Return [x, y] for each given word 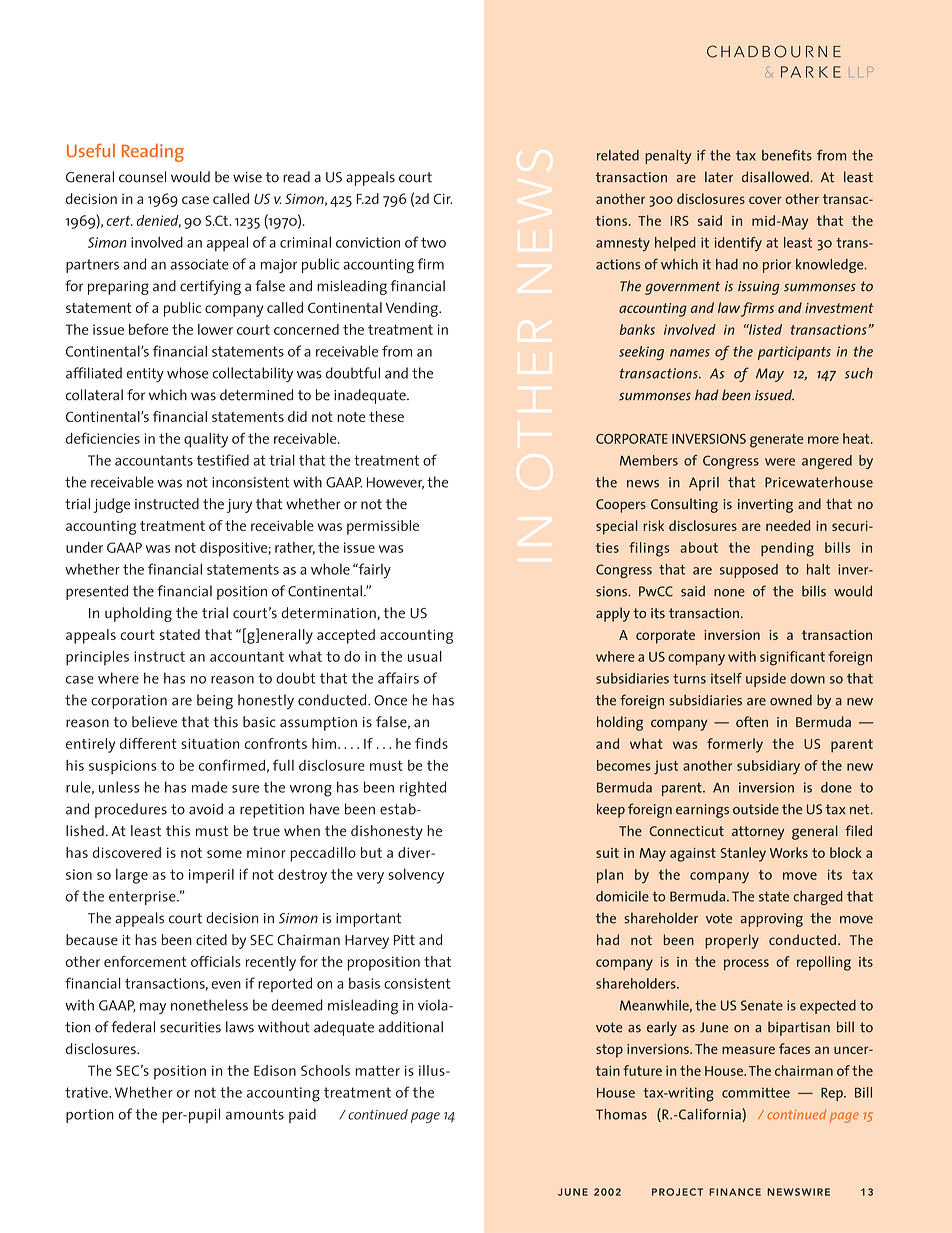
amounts [255, 1114]
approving [771, 920]
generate [777, 441]
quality [206, 440]
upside [766, 680]
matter [377, 1071]
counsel [142, 177]
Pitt [404, 940]
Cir [443, 199]
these [386, 416]
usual [425, 656]
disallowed [775, 177]
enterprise [143, 898]
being [215, 701]
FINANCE [735, 1192]
